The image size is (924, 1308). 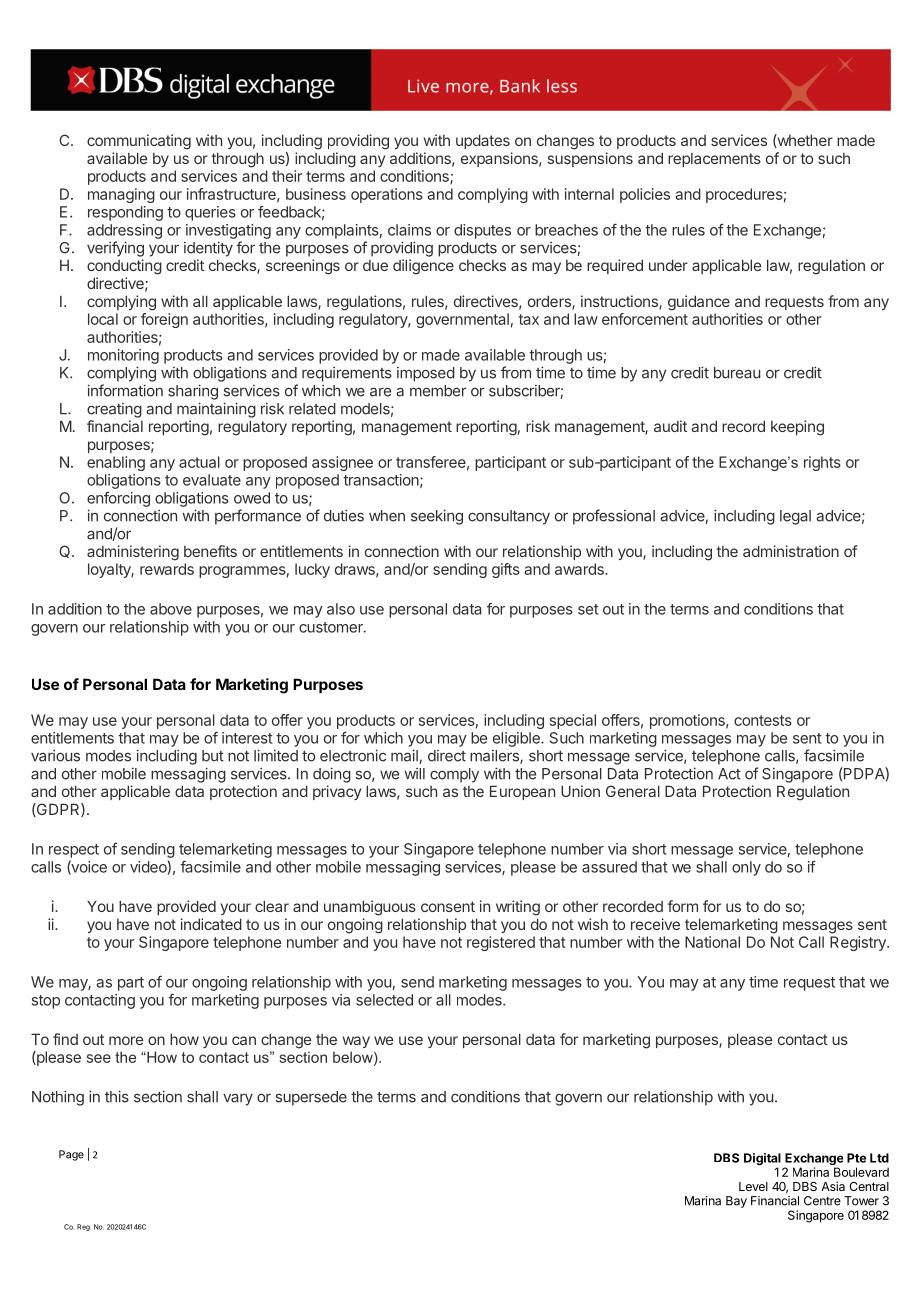 What do you see at coordinates (712, 942) in the screenshot?
I see `National` at bounding box center [712, 942].
